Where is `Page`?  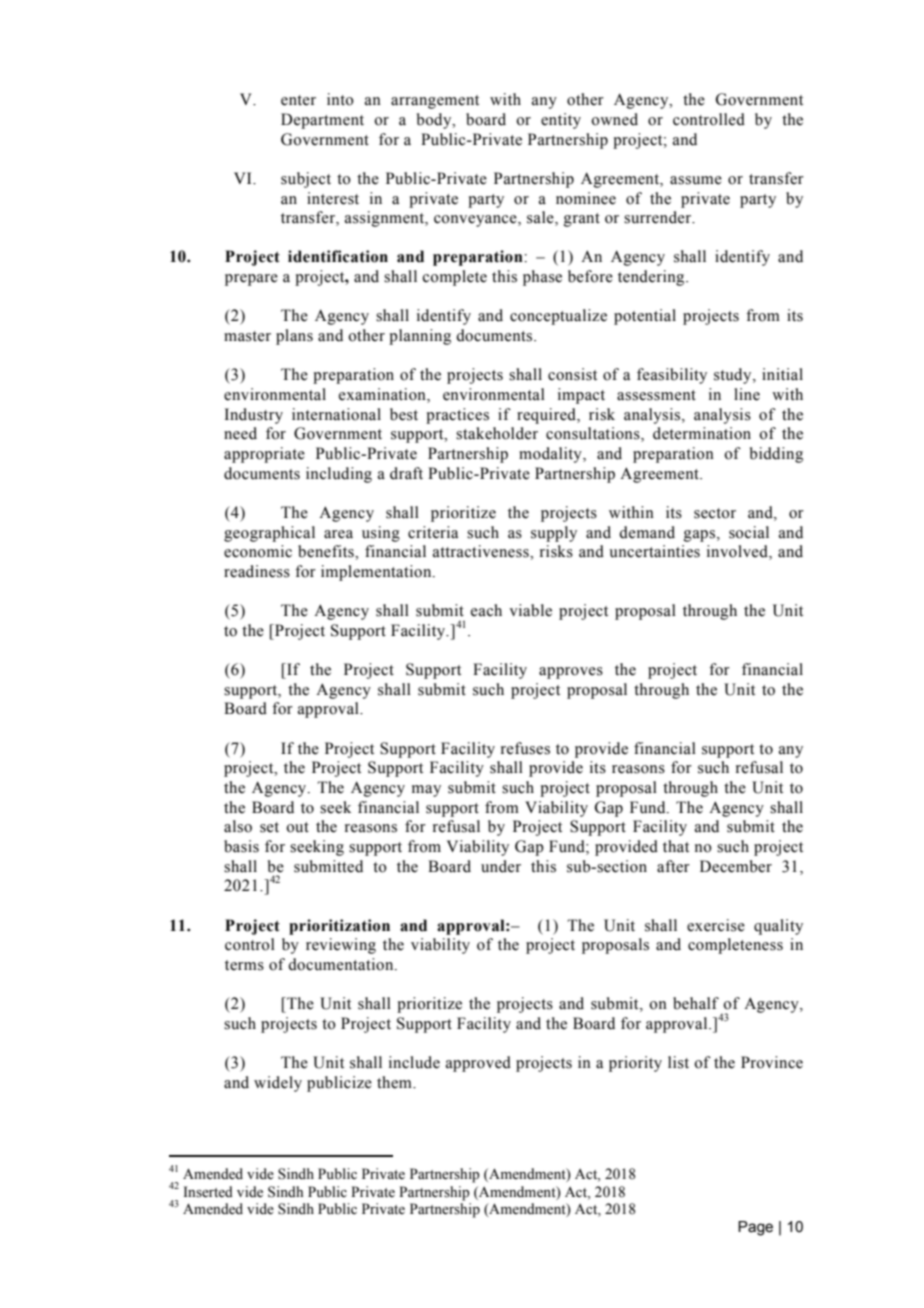
Page is located at coordinates (755, 1228).
